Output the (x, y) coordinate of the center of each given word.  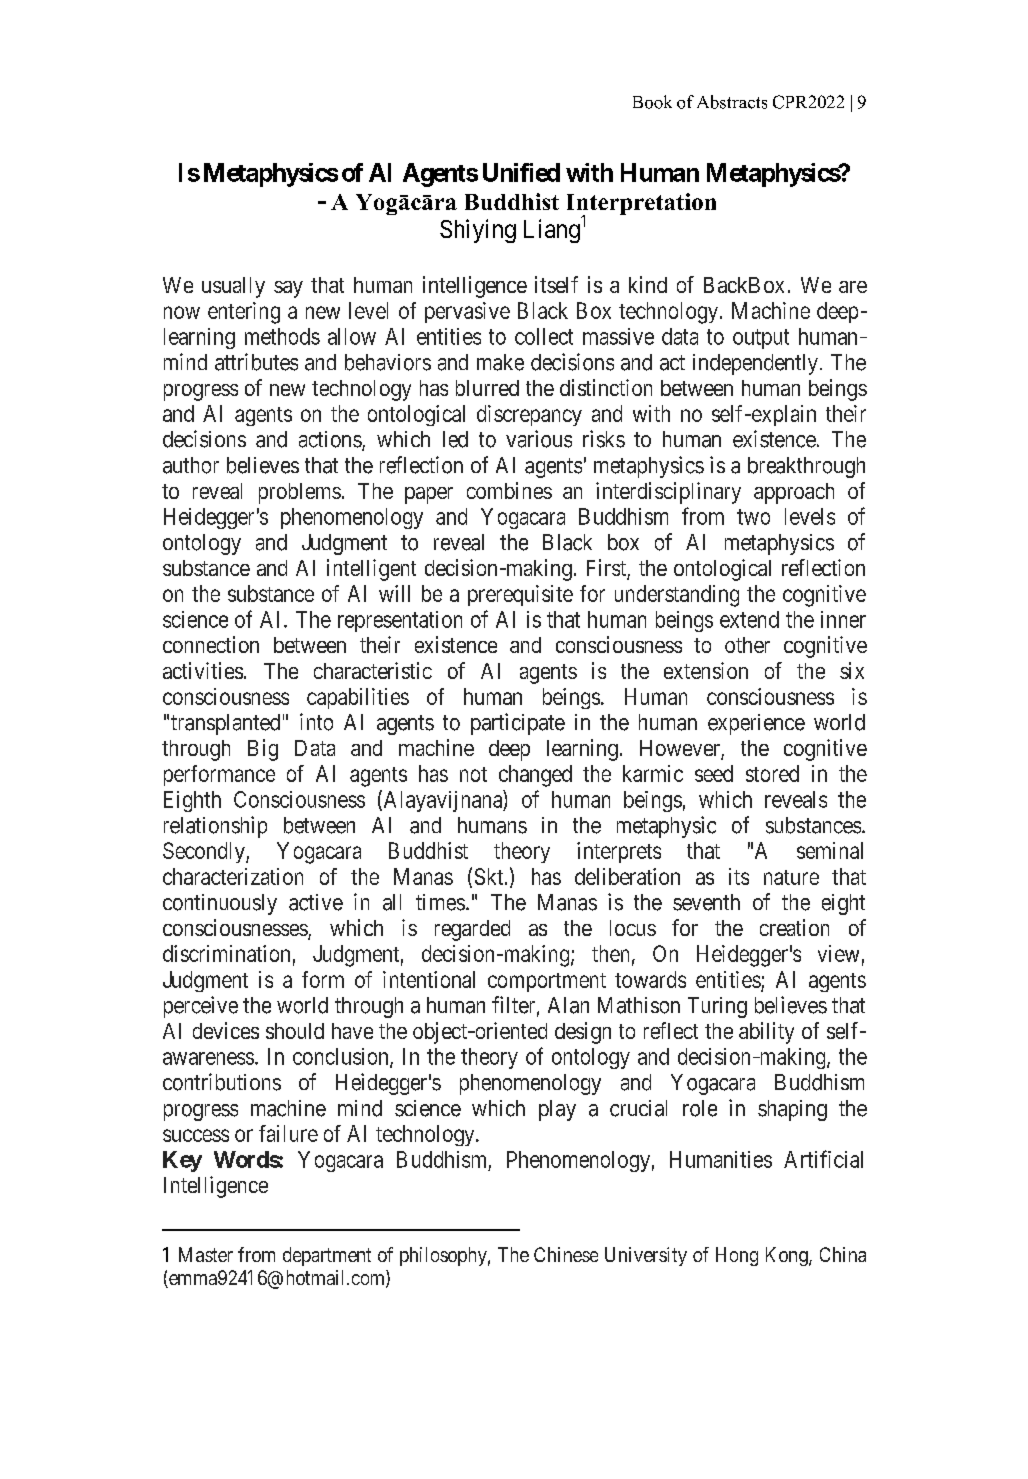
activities (203, 670)
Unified (521, 172)
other (747, 645)
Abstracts (732, 102)
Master (206, 1254)
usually (233, 287)
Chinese (566, 1254)
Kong (788, 1256)
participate (518, 724)
